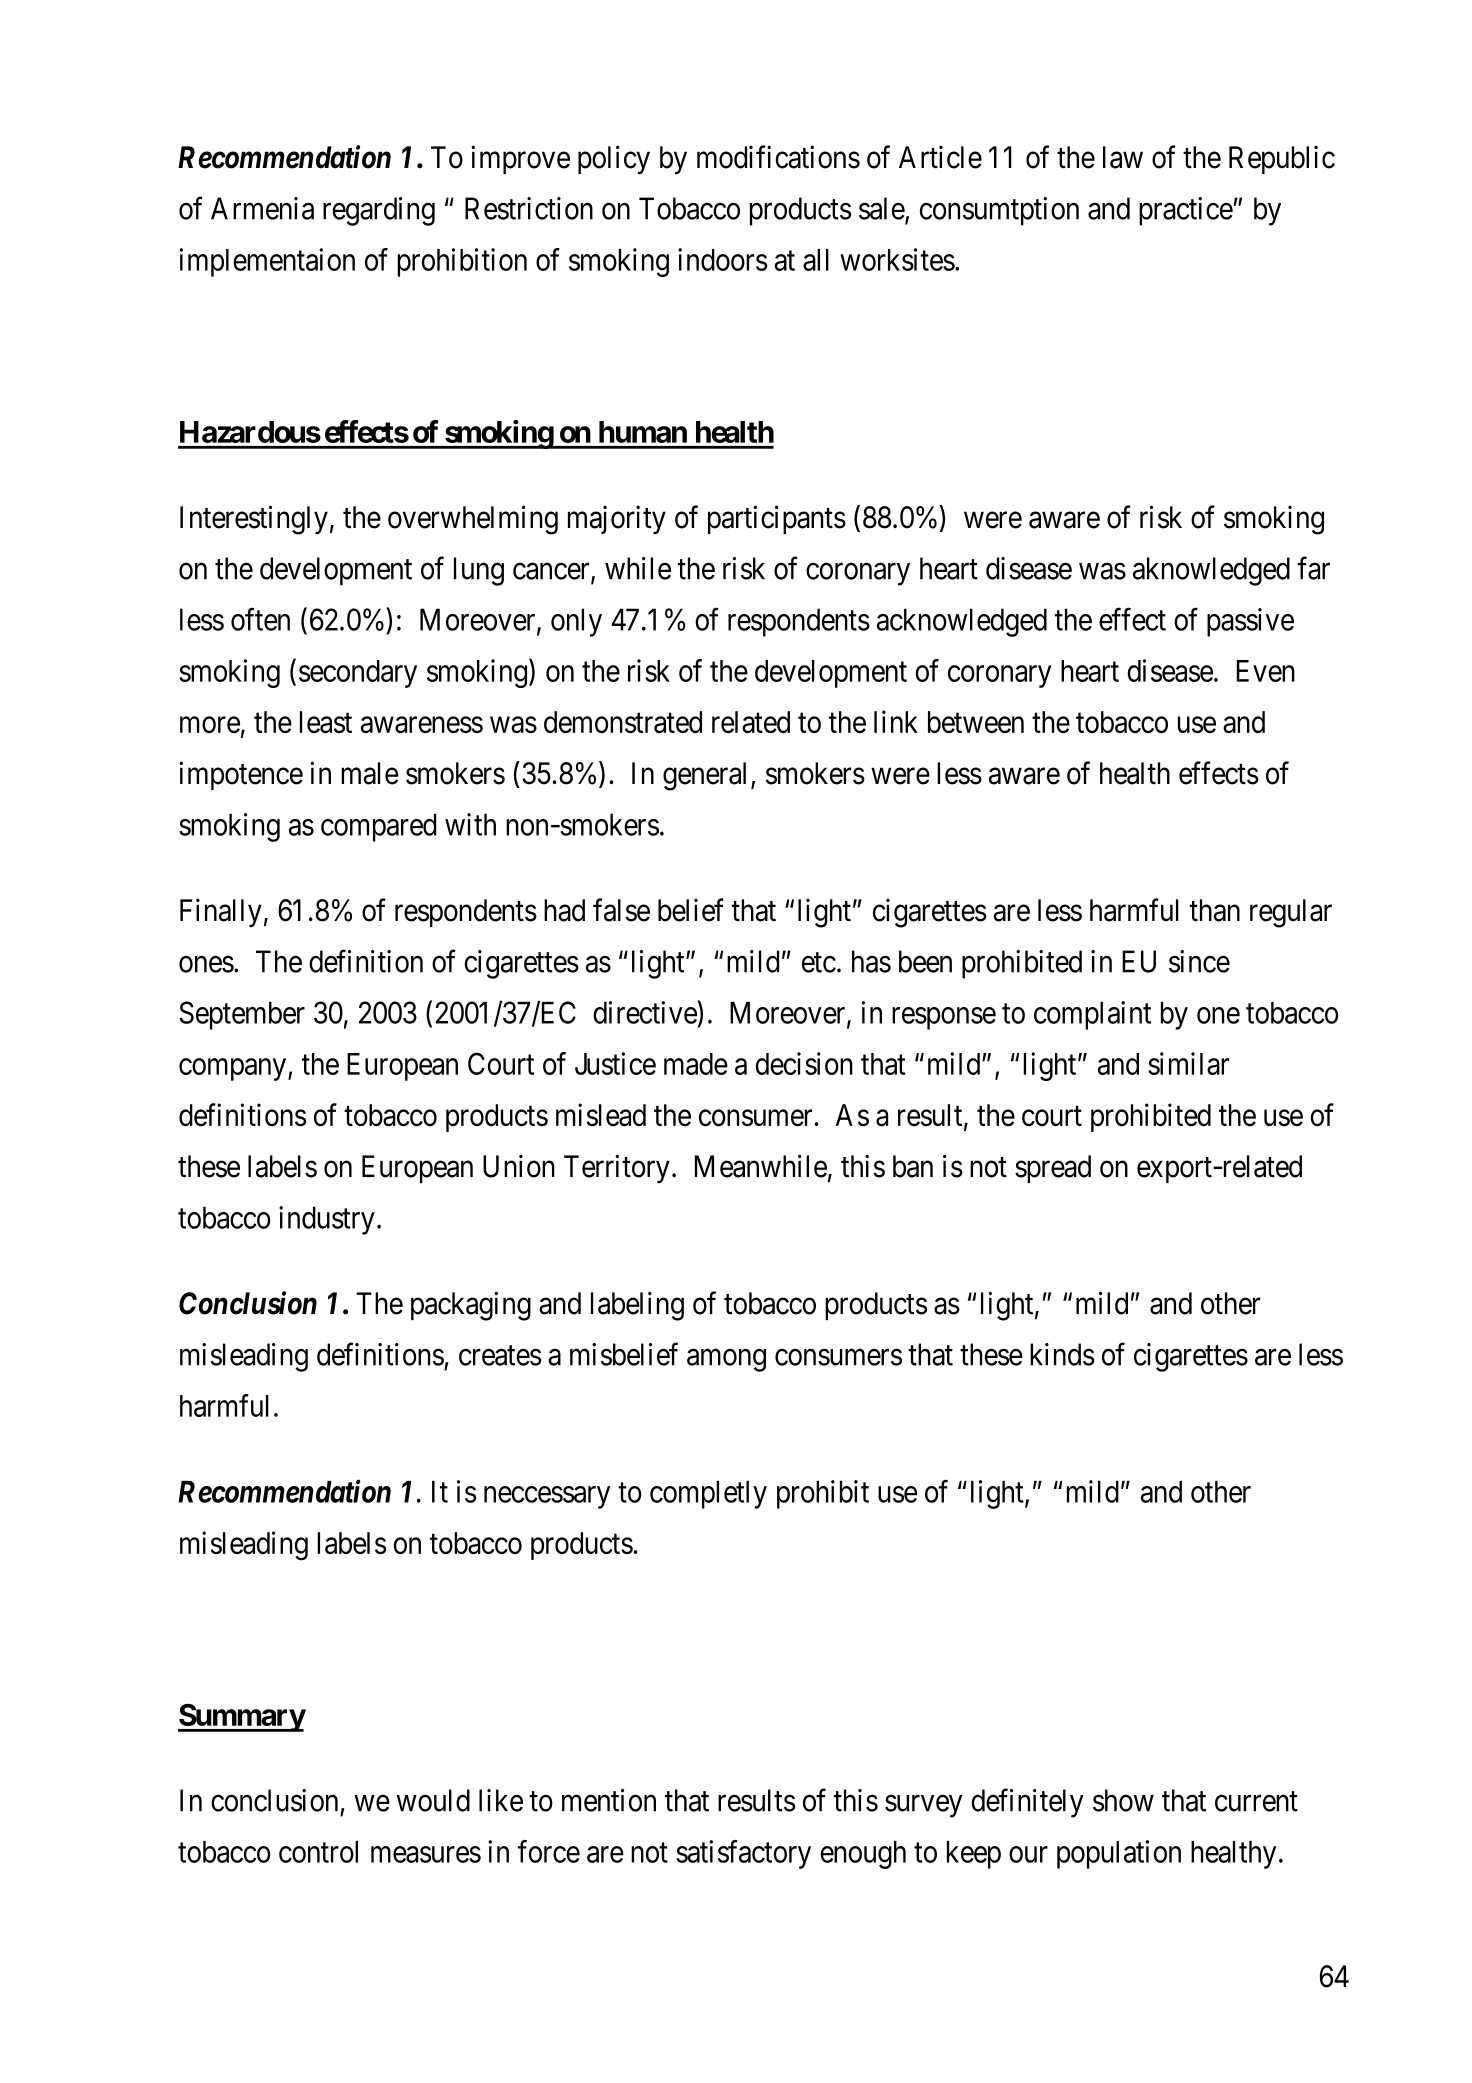 The height and width of the document is (2083, 1472). I want to click on spread, so click(1053, 1169).
